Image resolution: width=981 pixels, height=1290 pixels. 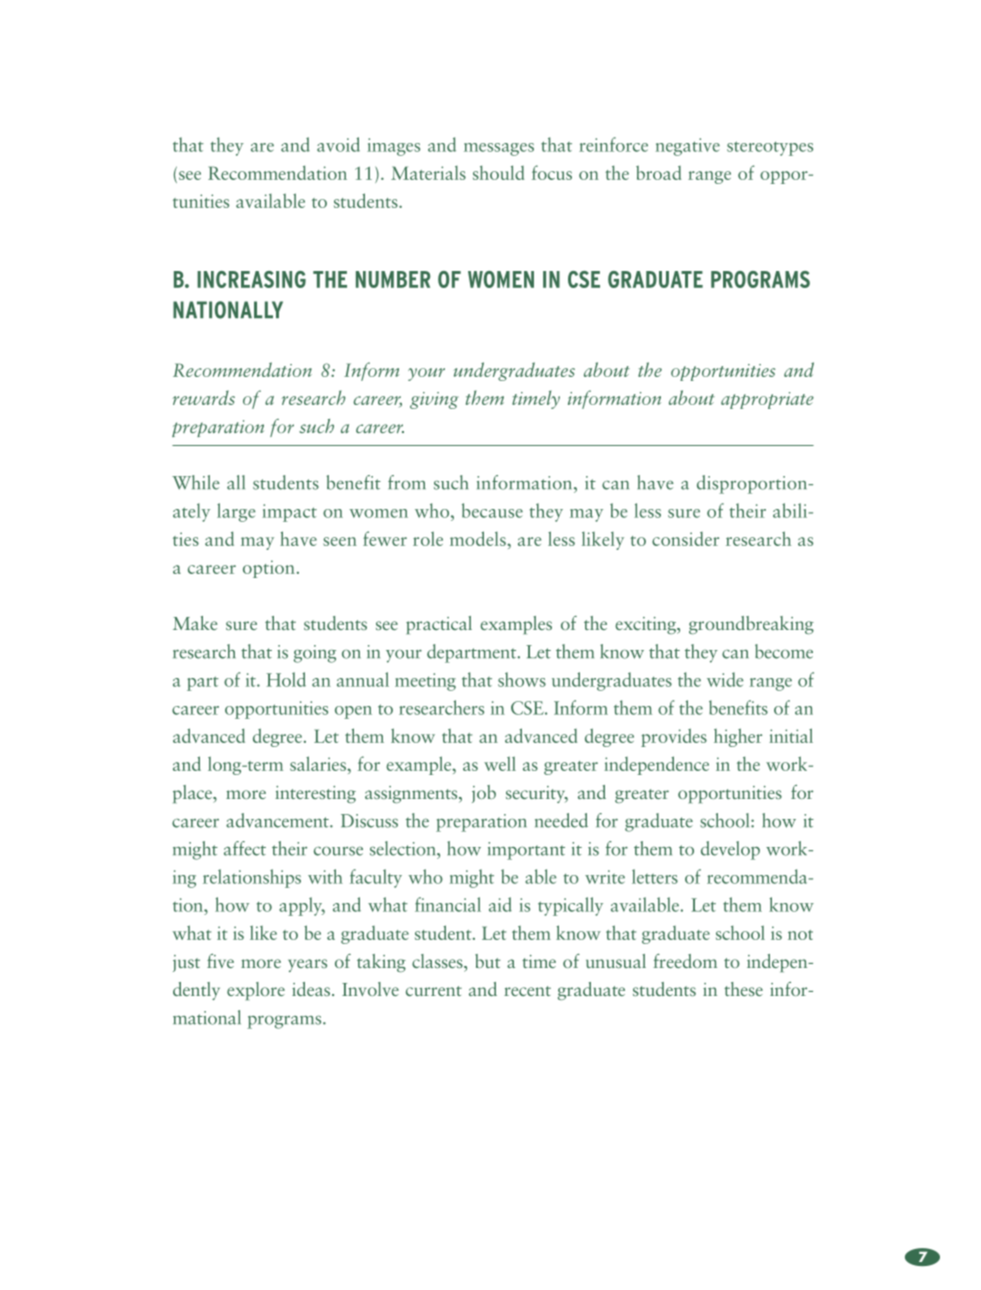 I want to click on but, so click(x=488, y=961).
